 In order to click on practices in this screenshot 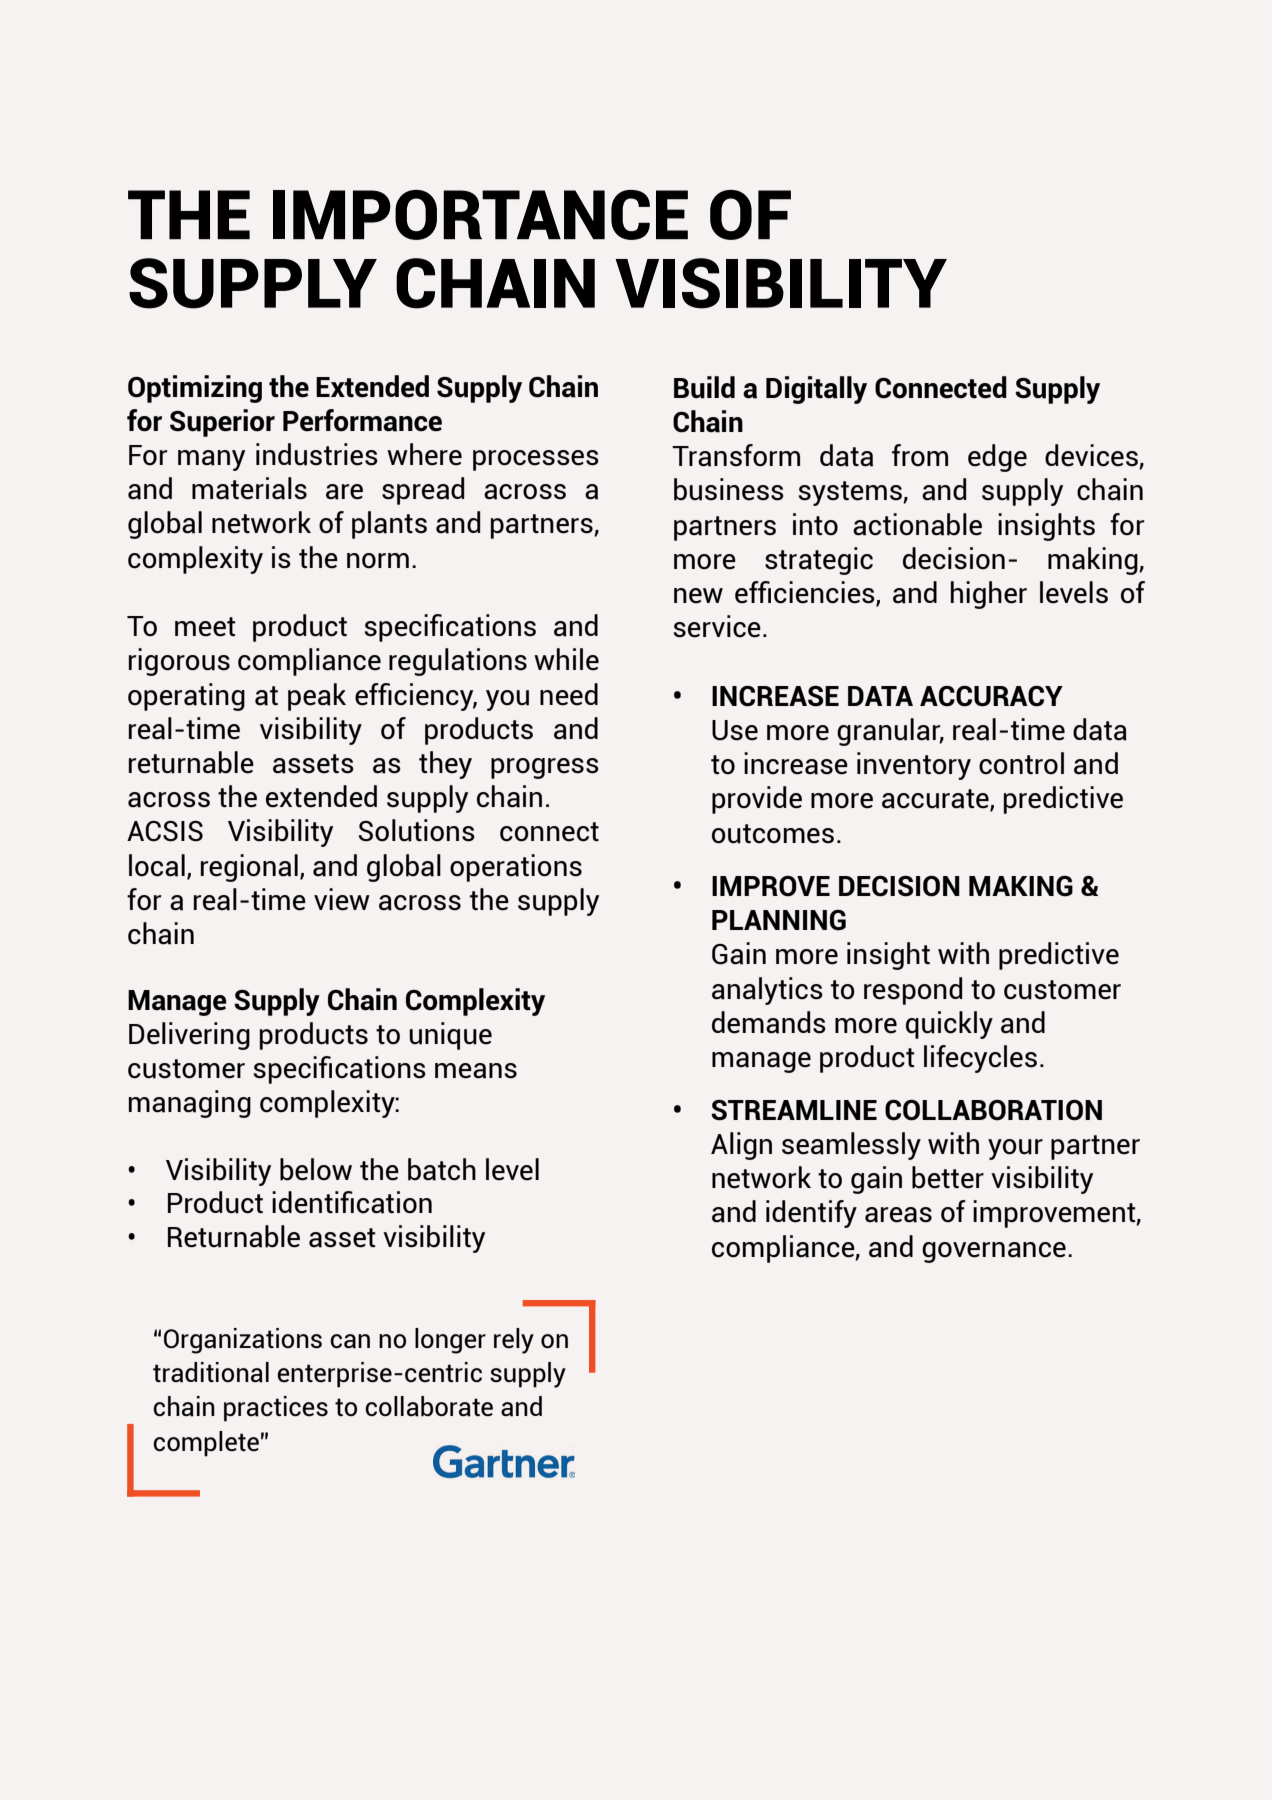, I will do `click(276, 1409)`.
